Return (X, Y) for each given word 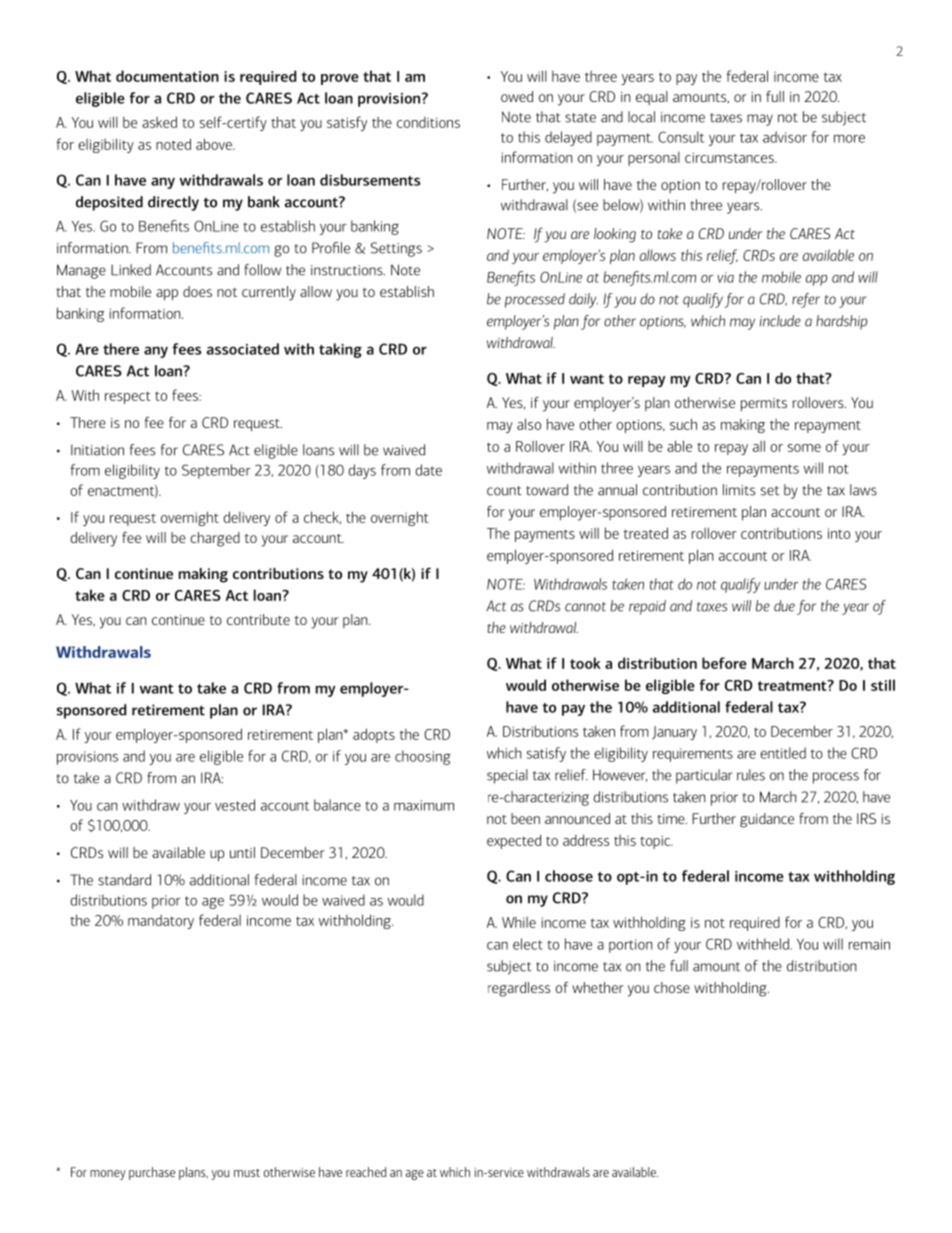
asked (159, 122)
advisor (785, 137)
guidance (767, 820)
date (428, 470)
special (507, 776)
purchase (152, 1173)
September (216, 471)
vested (235, 805)
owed (517, 96)
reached (366, 1172)
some (804, 448)
